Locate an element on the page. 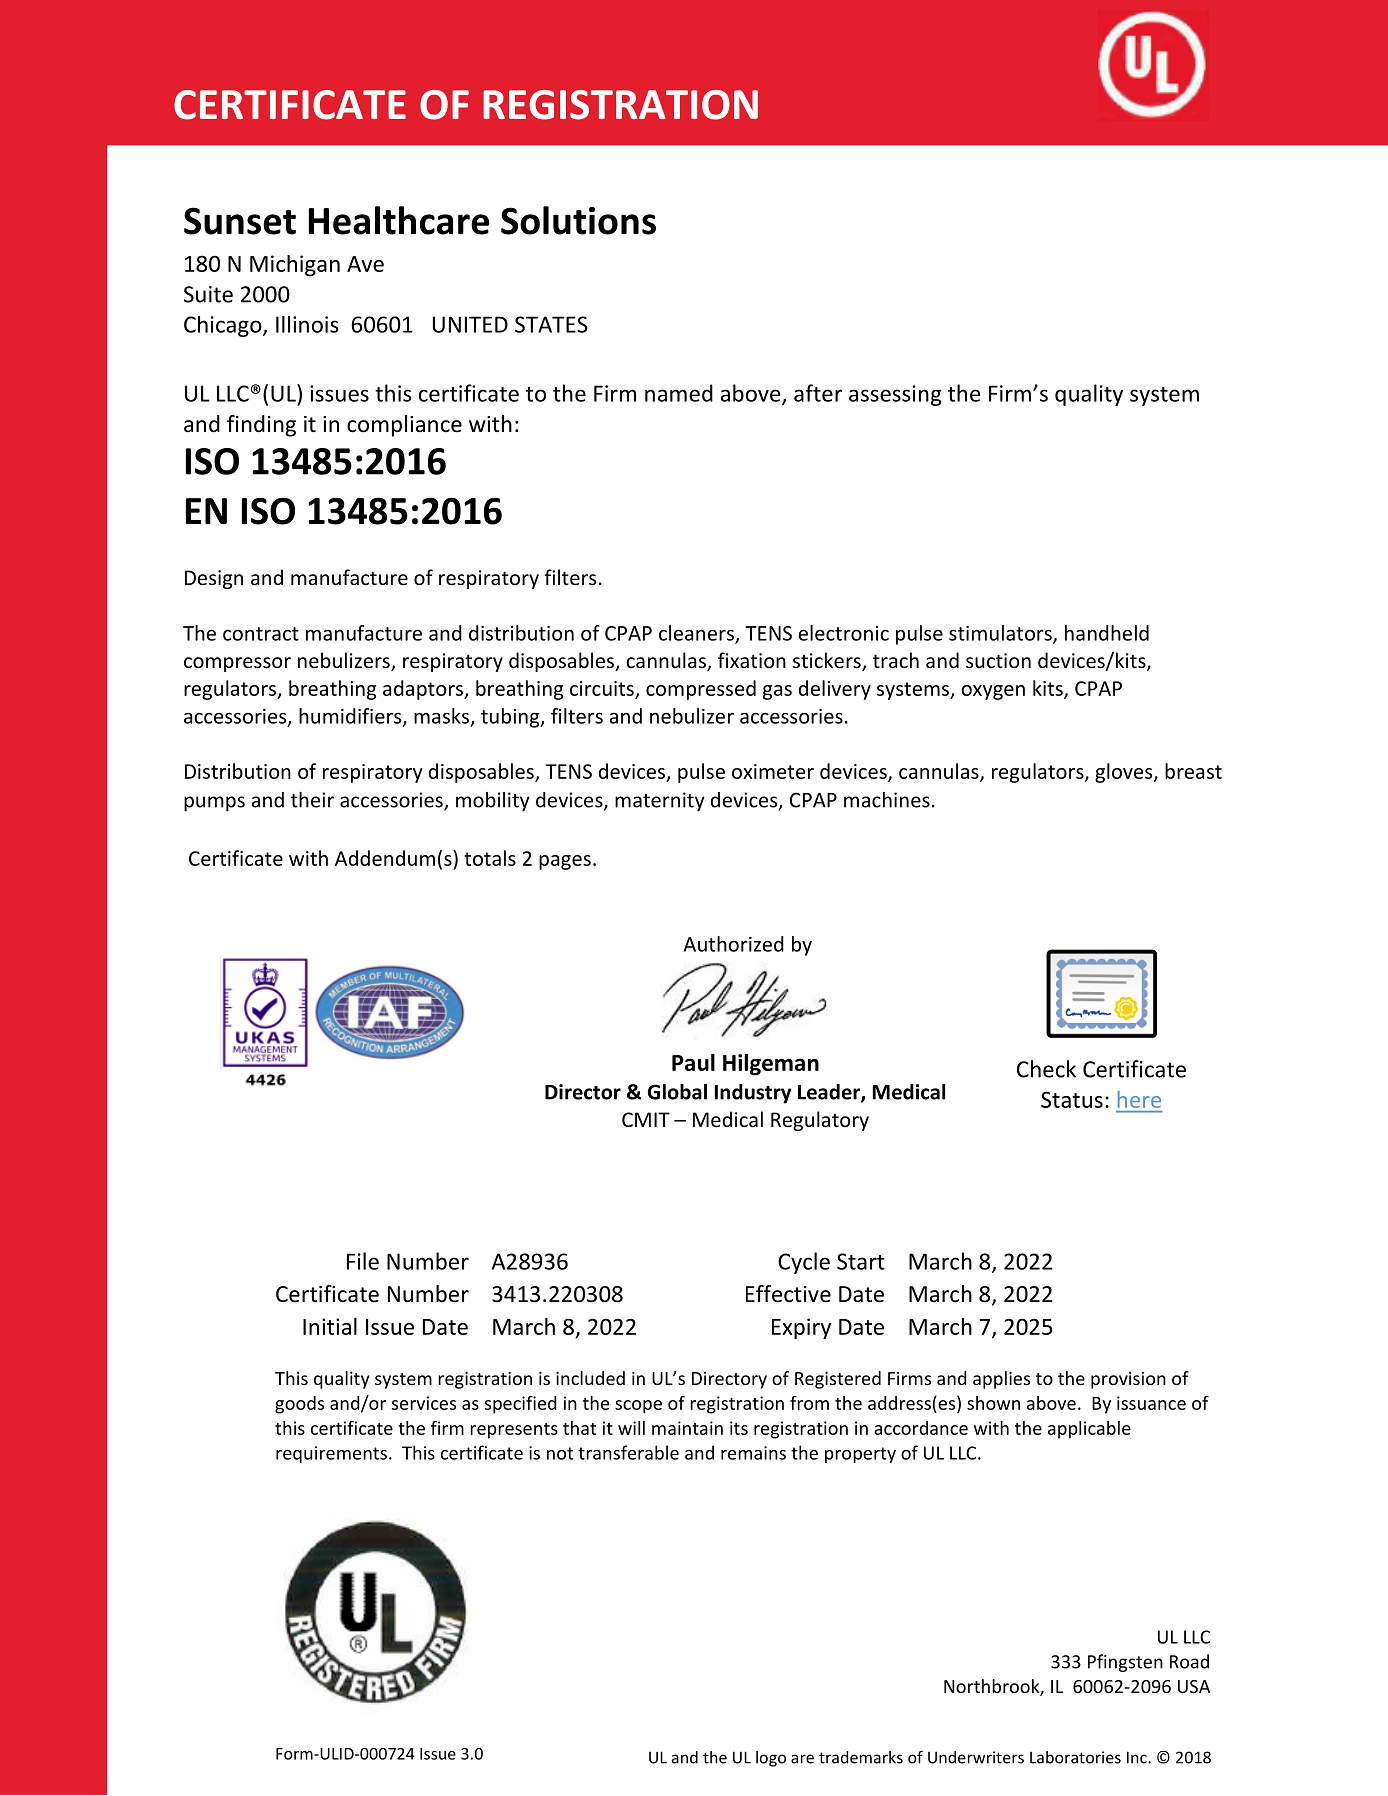 The image size is (1388, 1796). requirements is located at coordinates (331, 1454).
